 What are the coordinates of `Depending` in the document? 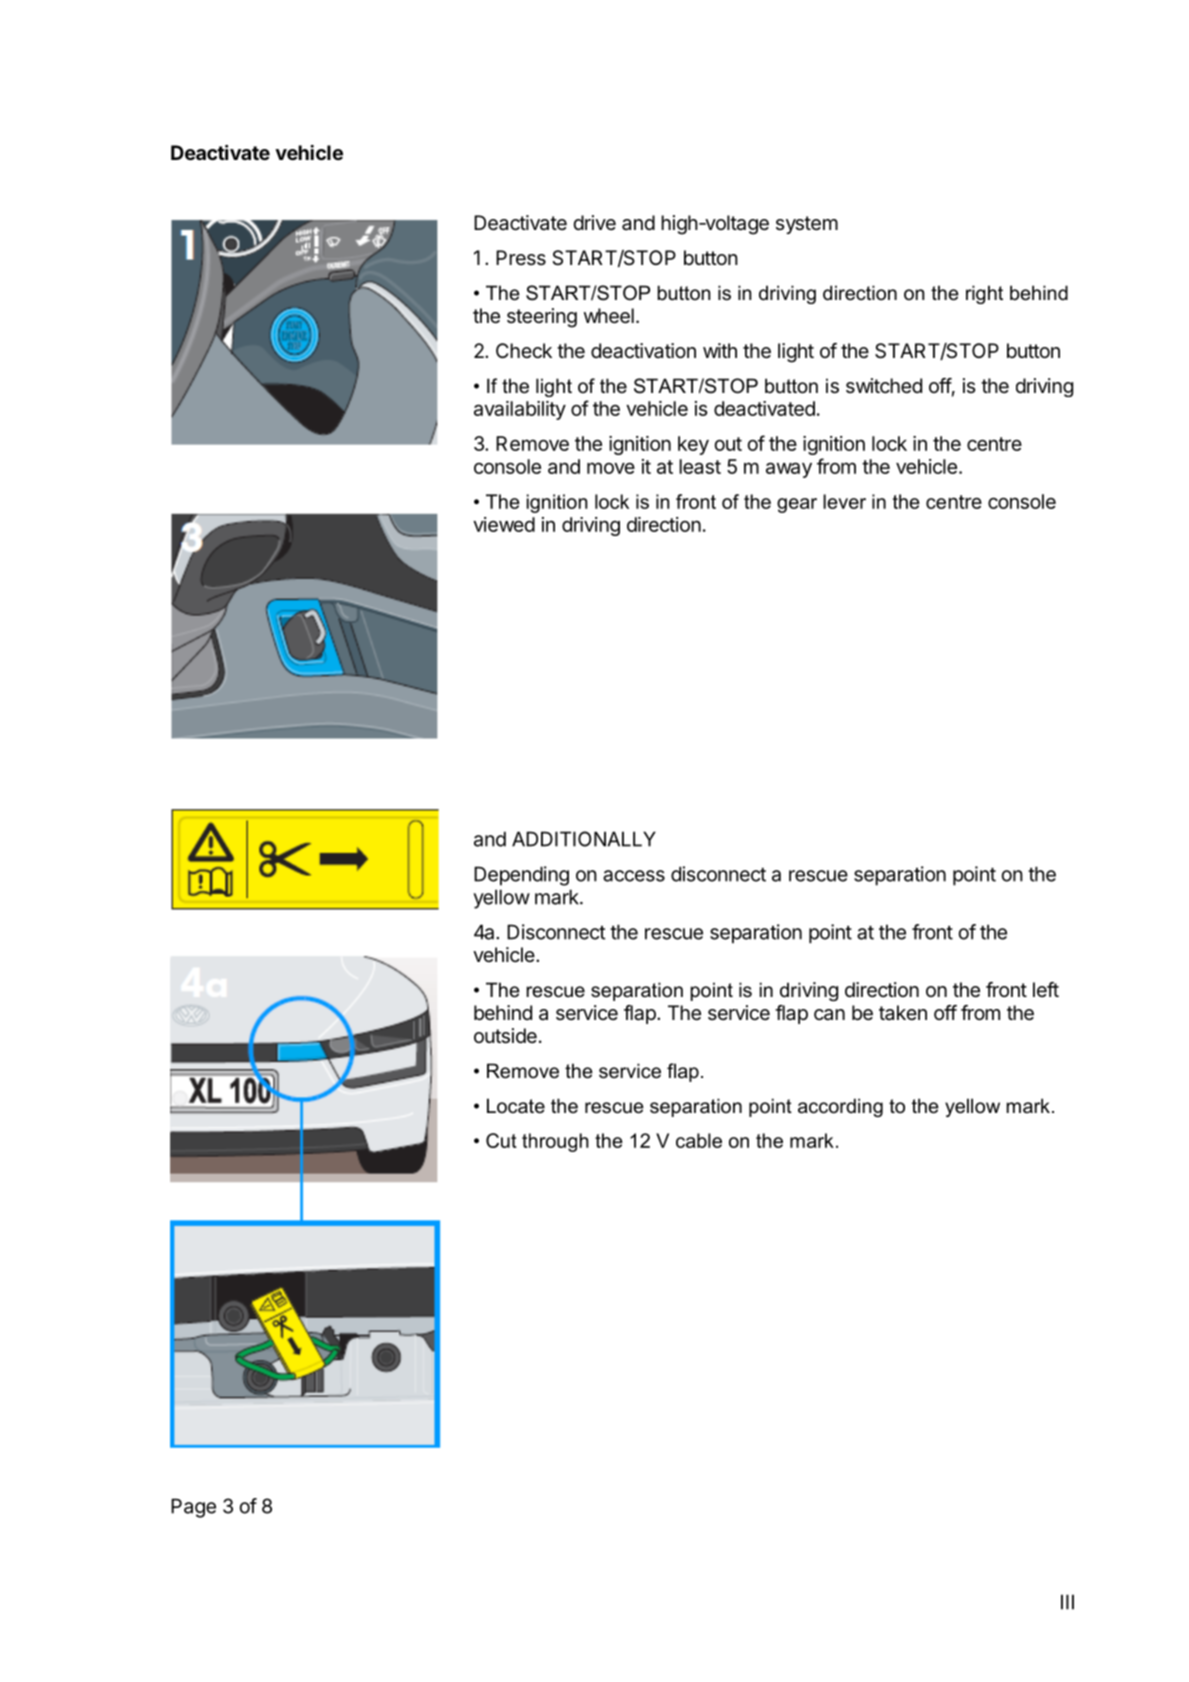 It's located at (521, 876).
